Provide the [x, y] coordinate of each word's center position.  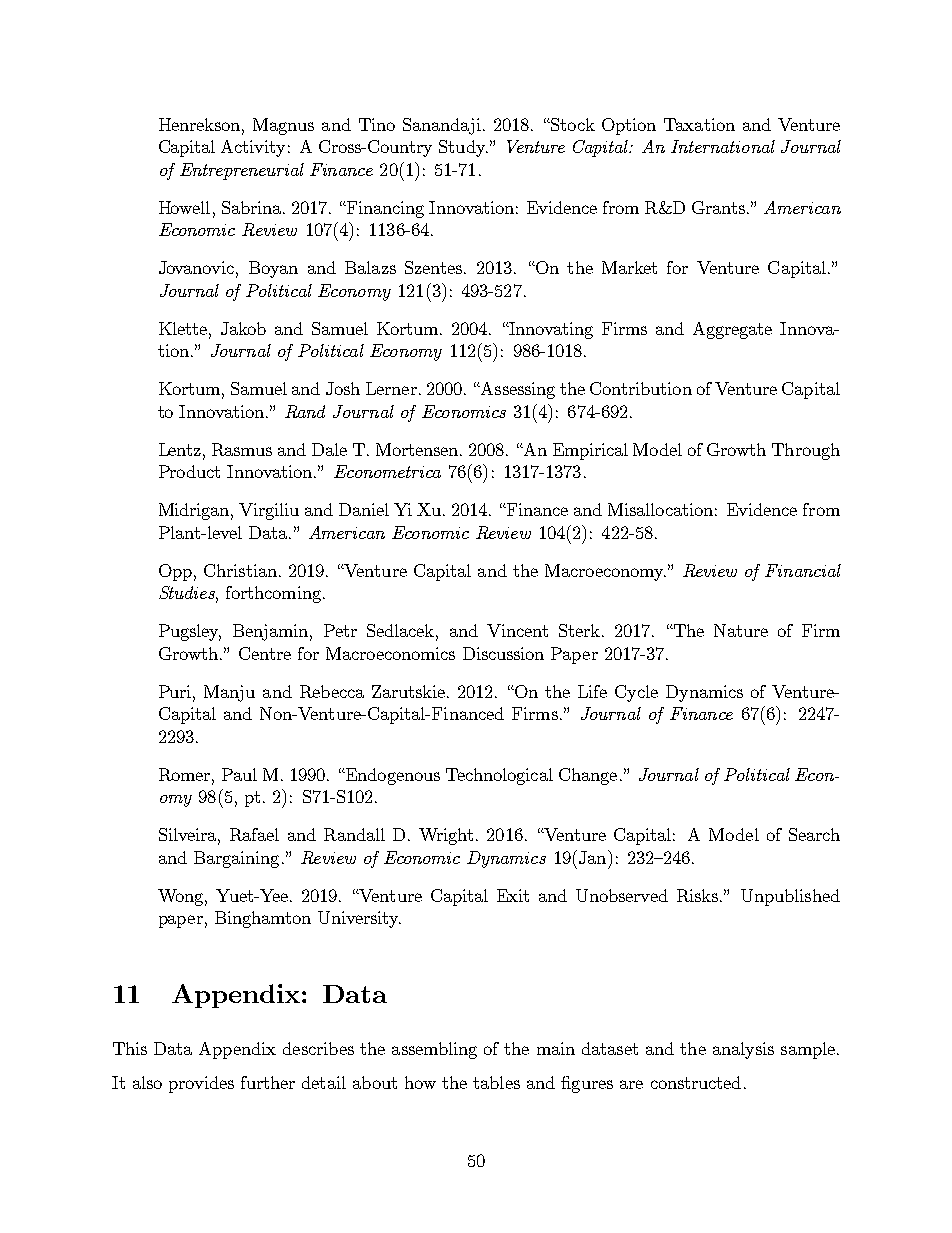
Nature [741, 630]
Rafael [254, 834]
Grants [718, 207]
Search [814, 834]
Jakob [243, 328]
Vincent [517, 630]
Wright [446, 836]
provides [201, 1084]
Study [463, 148]
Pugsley [190, 632]
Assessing [517, 390]
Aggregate [732, 330]
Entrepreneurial [242, 171]
